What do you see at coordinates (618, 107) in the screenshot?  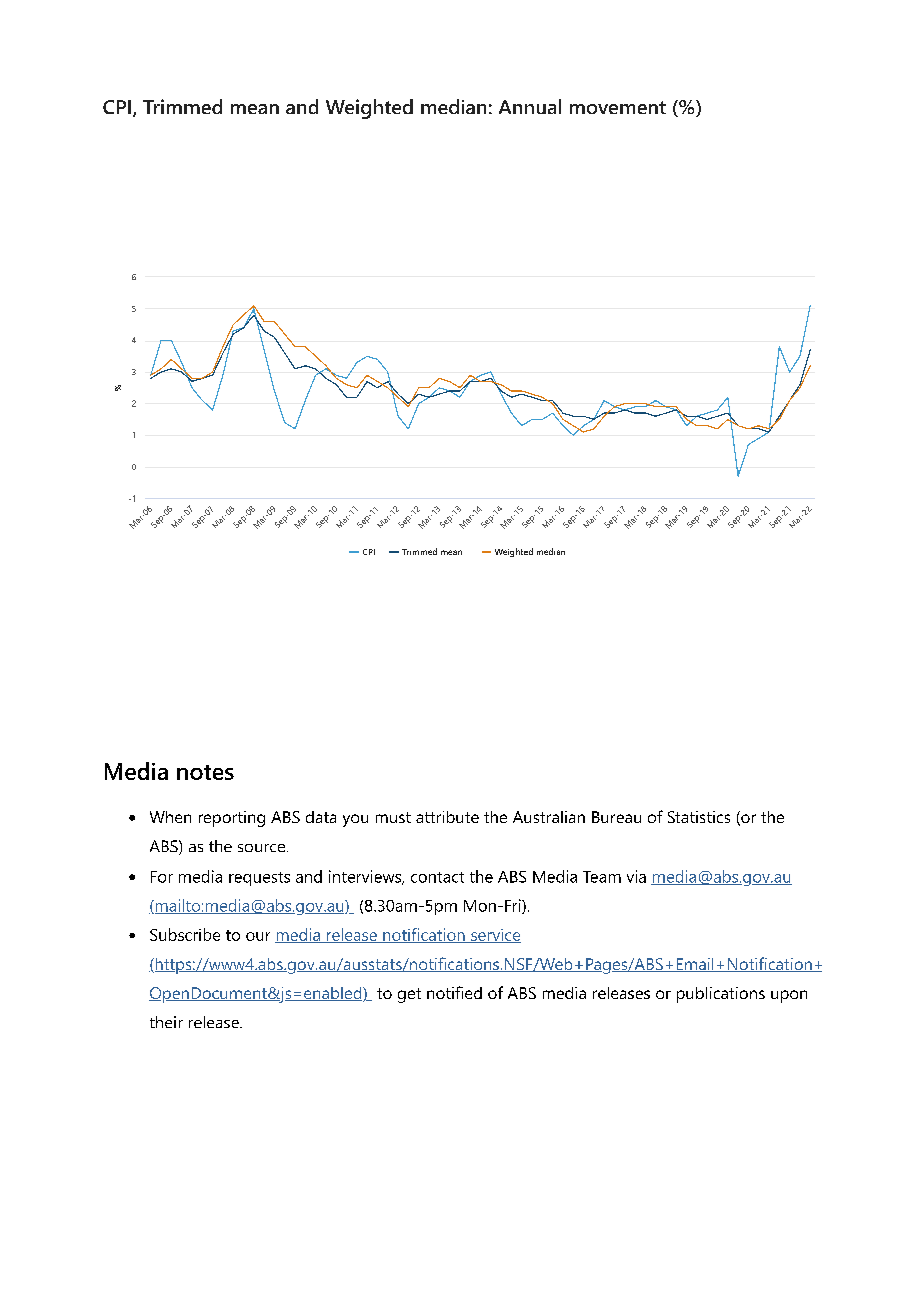 I see `movement` at bounding box center [618, 107].
